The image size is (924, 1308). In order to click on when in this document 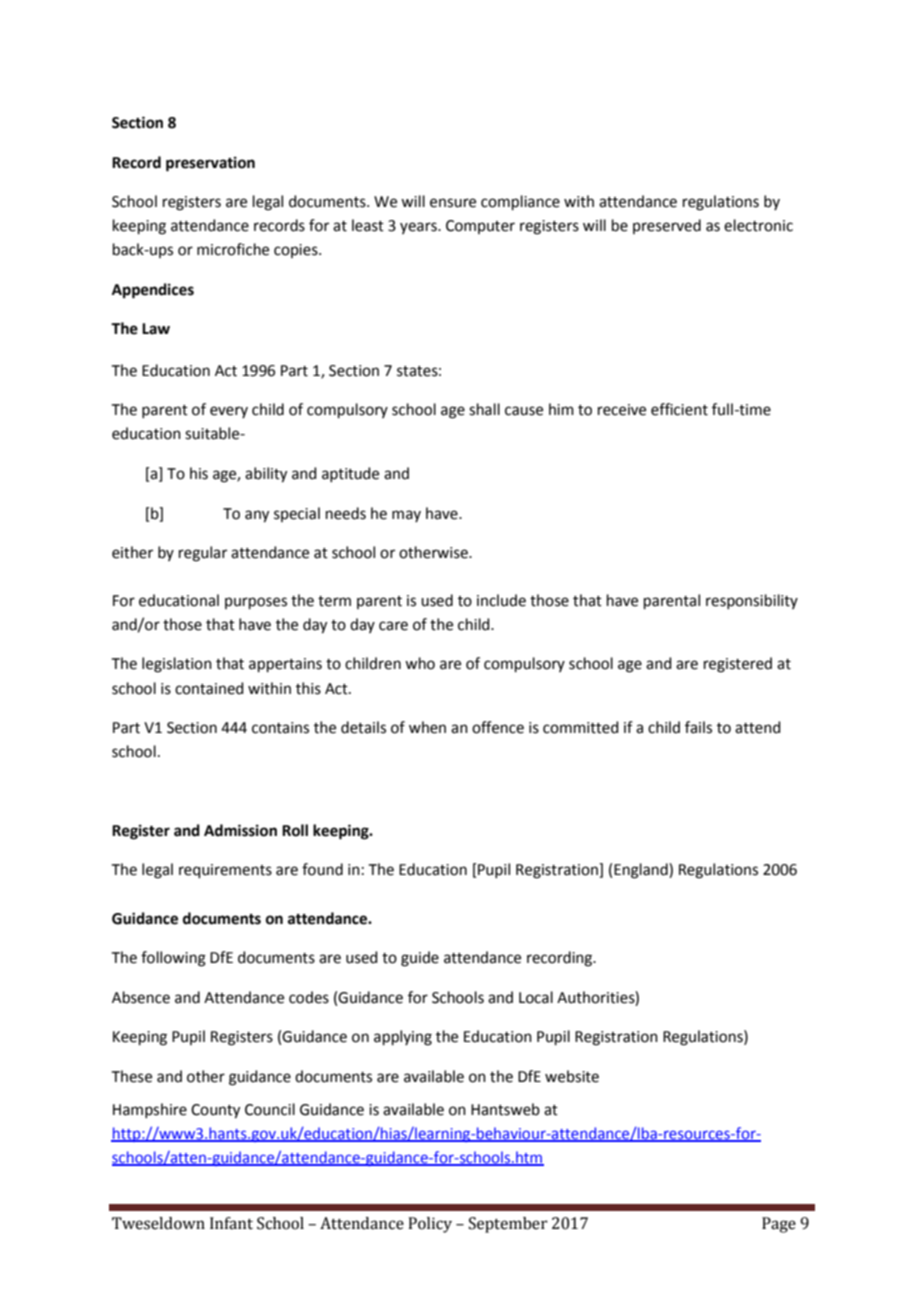, I will do `click(427, 727)`.
